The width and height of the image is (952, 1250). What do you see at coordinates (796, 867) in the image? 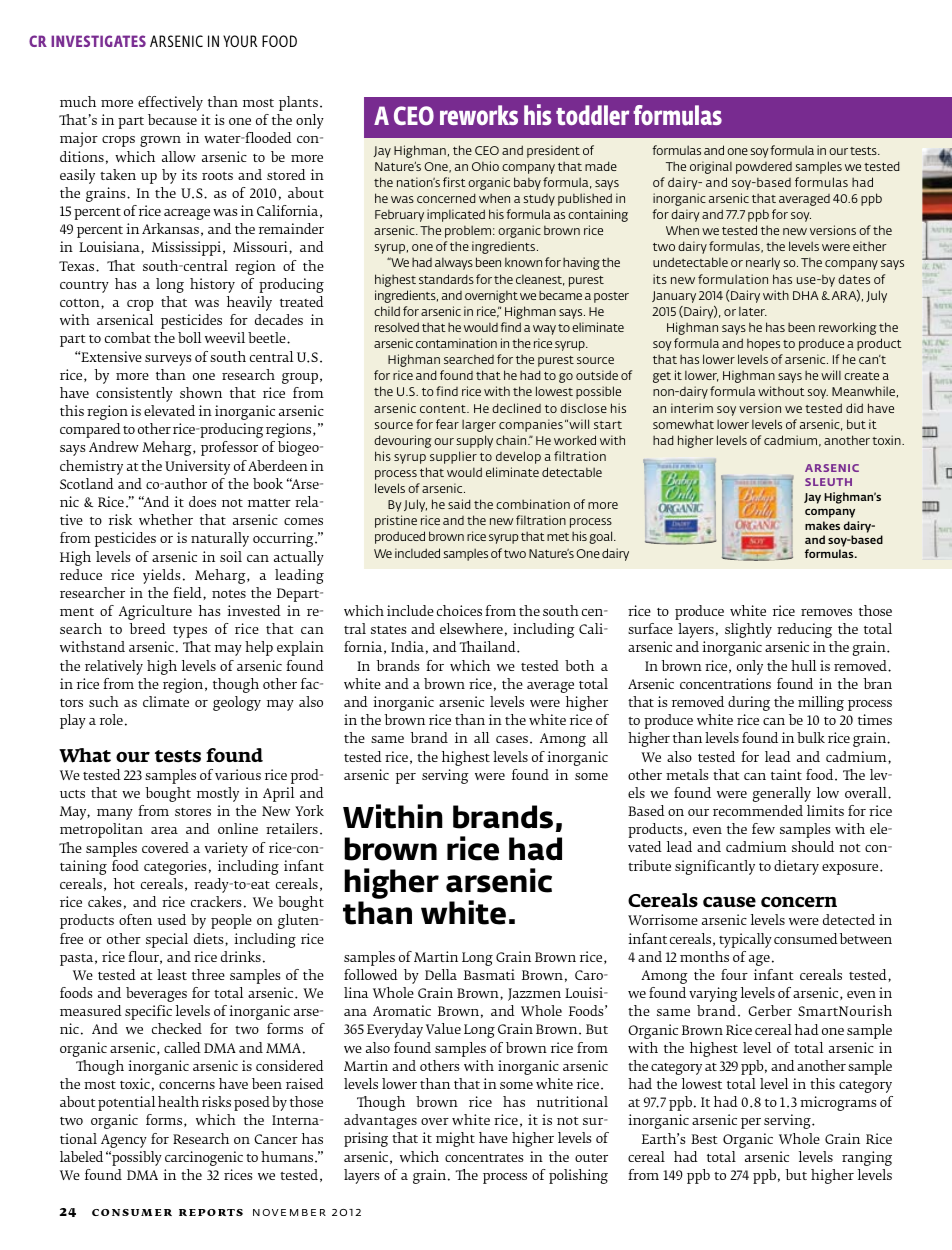
I see `dietary` at bounding box center [796, 867].
